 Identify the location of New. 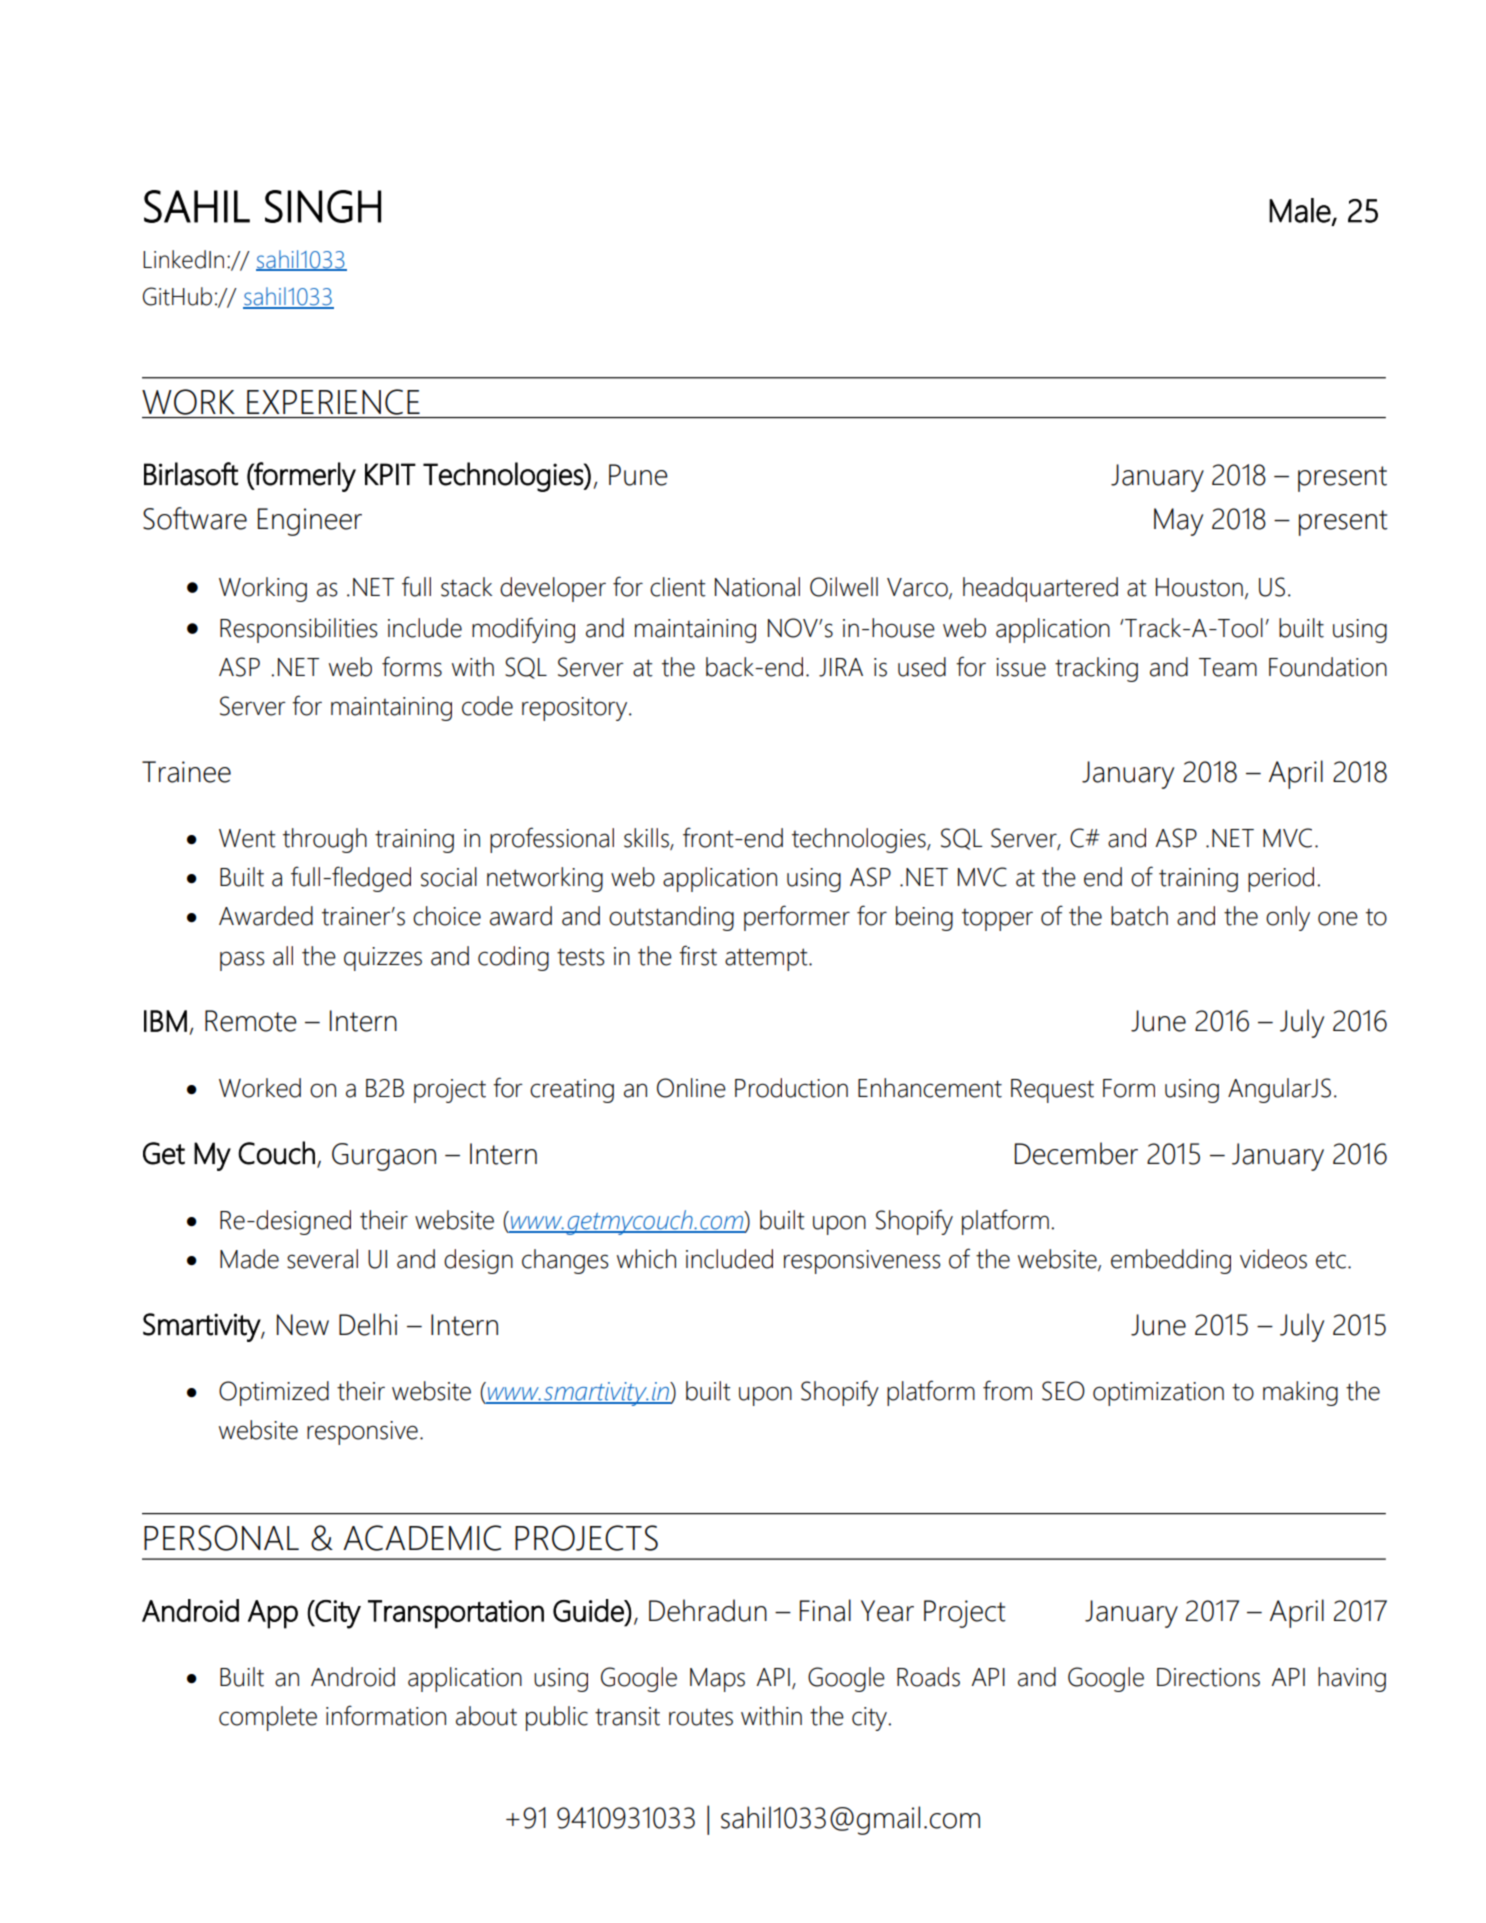
(303, 1325).
